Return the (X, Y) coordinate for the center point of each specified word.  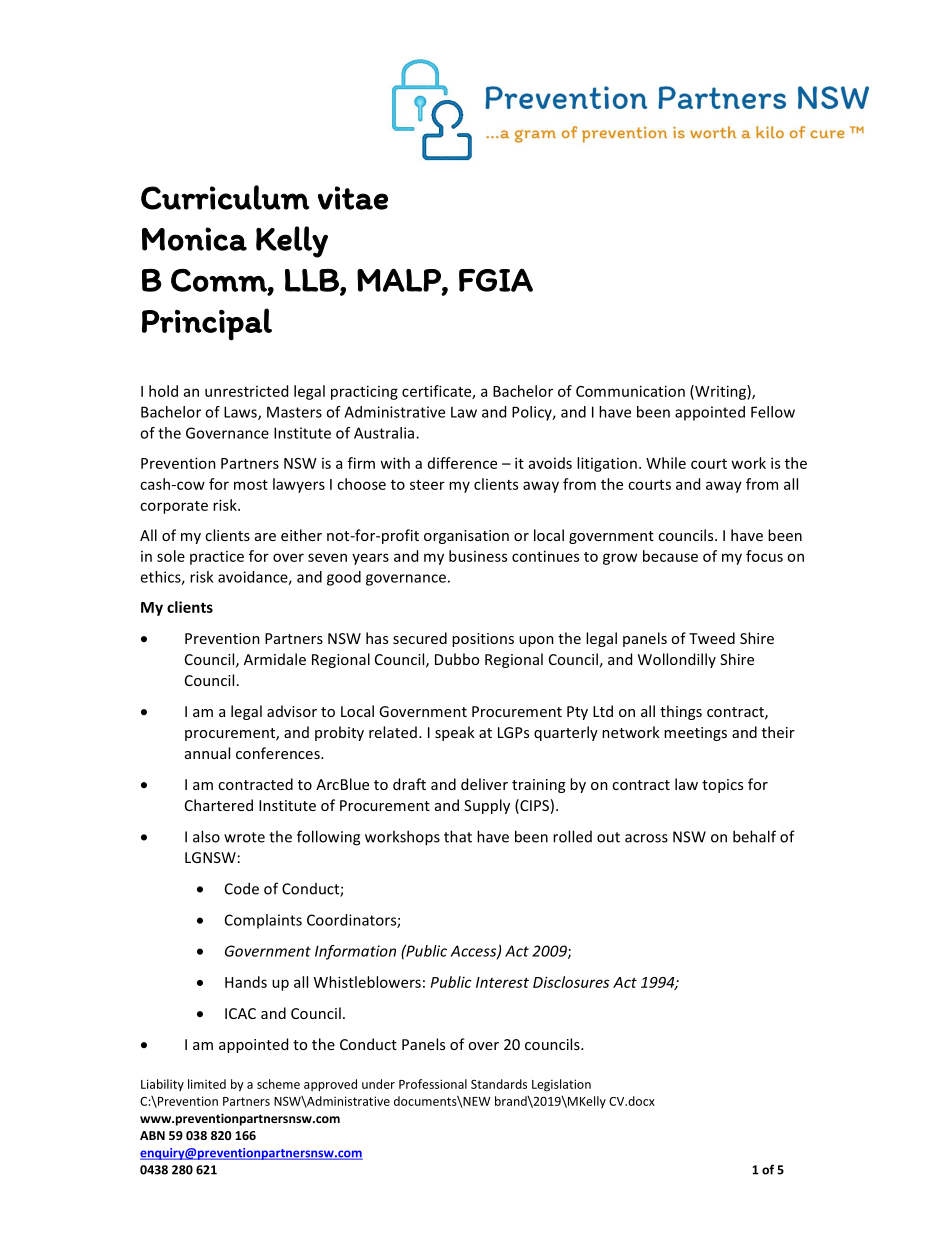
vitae (353, 198)
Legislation (561, 1085)
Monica (194, 239)
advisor (292, 711)
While (666, 463)
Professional (433, 1084)
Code (242, 888)
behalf (754, 836)
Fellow (773, 412)
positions (483, 640)
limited (207, 1084)
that (458, 836)
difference (462, 463)
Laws (241, 413)
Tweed (712, 638)
